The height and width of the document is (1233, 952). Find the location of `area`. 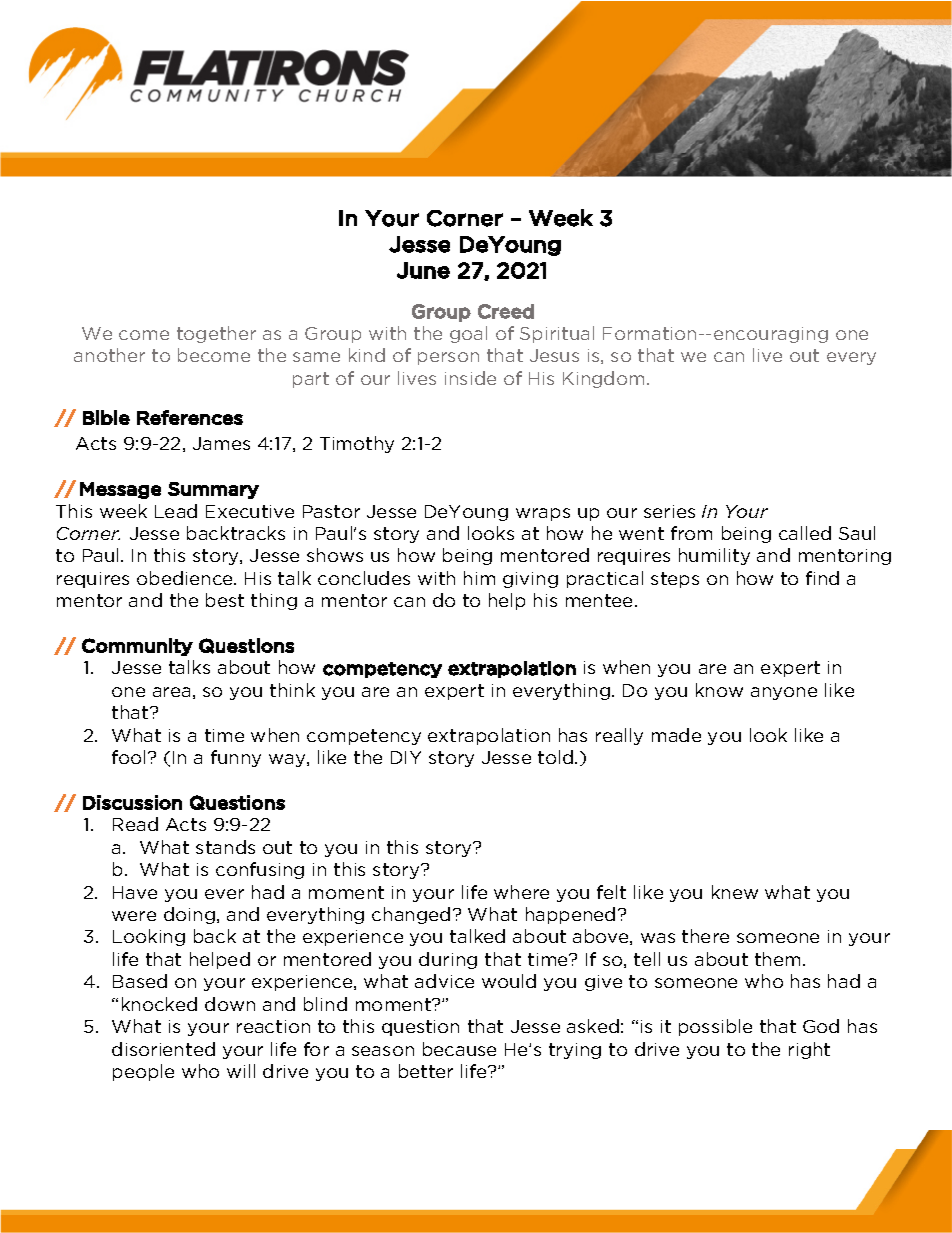

area is located at coordinates (171, 692).
